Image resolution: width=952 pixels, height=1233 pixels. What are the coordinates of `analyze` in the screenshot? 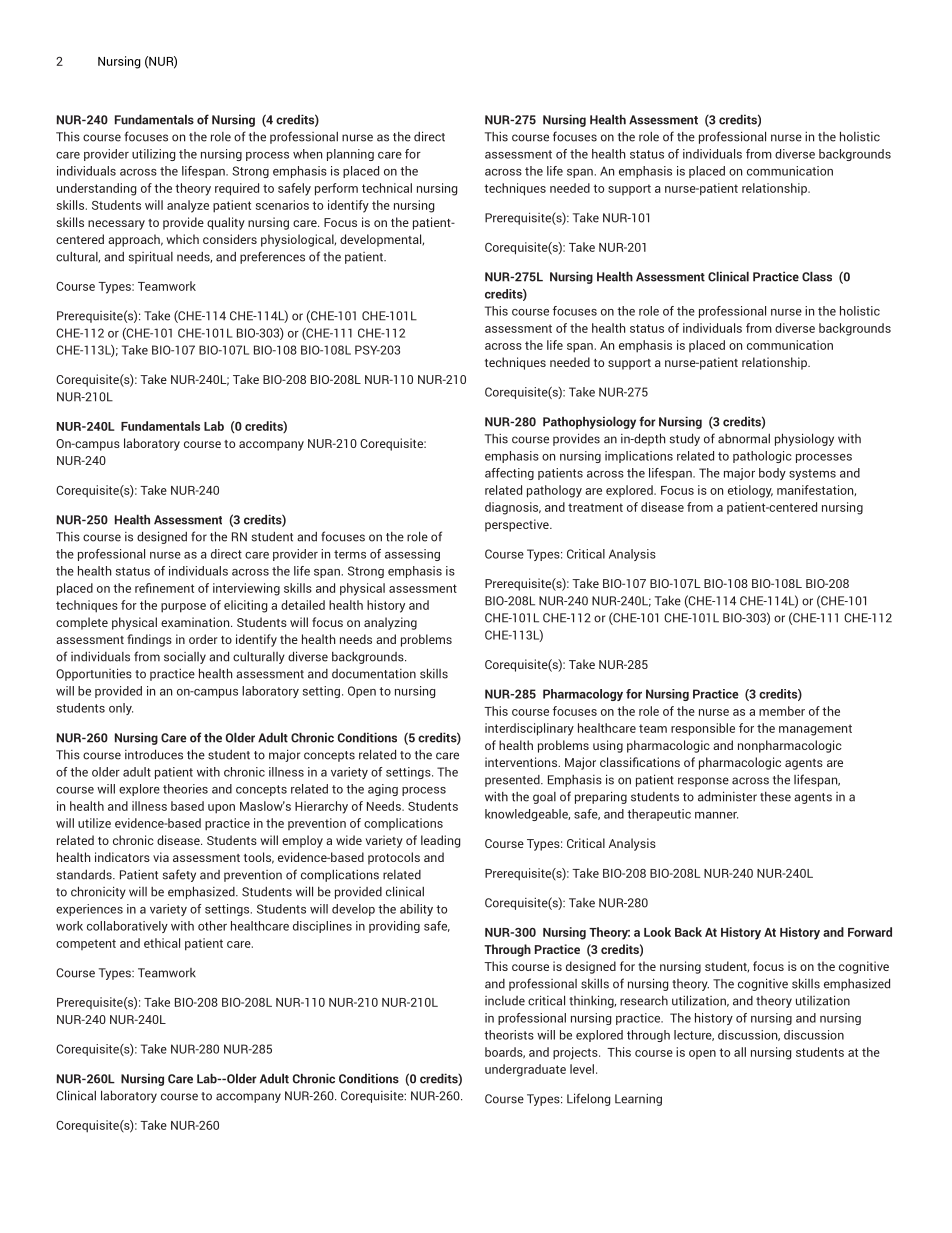 It's located at (188, 206).
